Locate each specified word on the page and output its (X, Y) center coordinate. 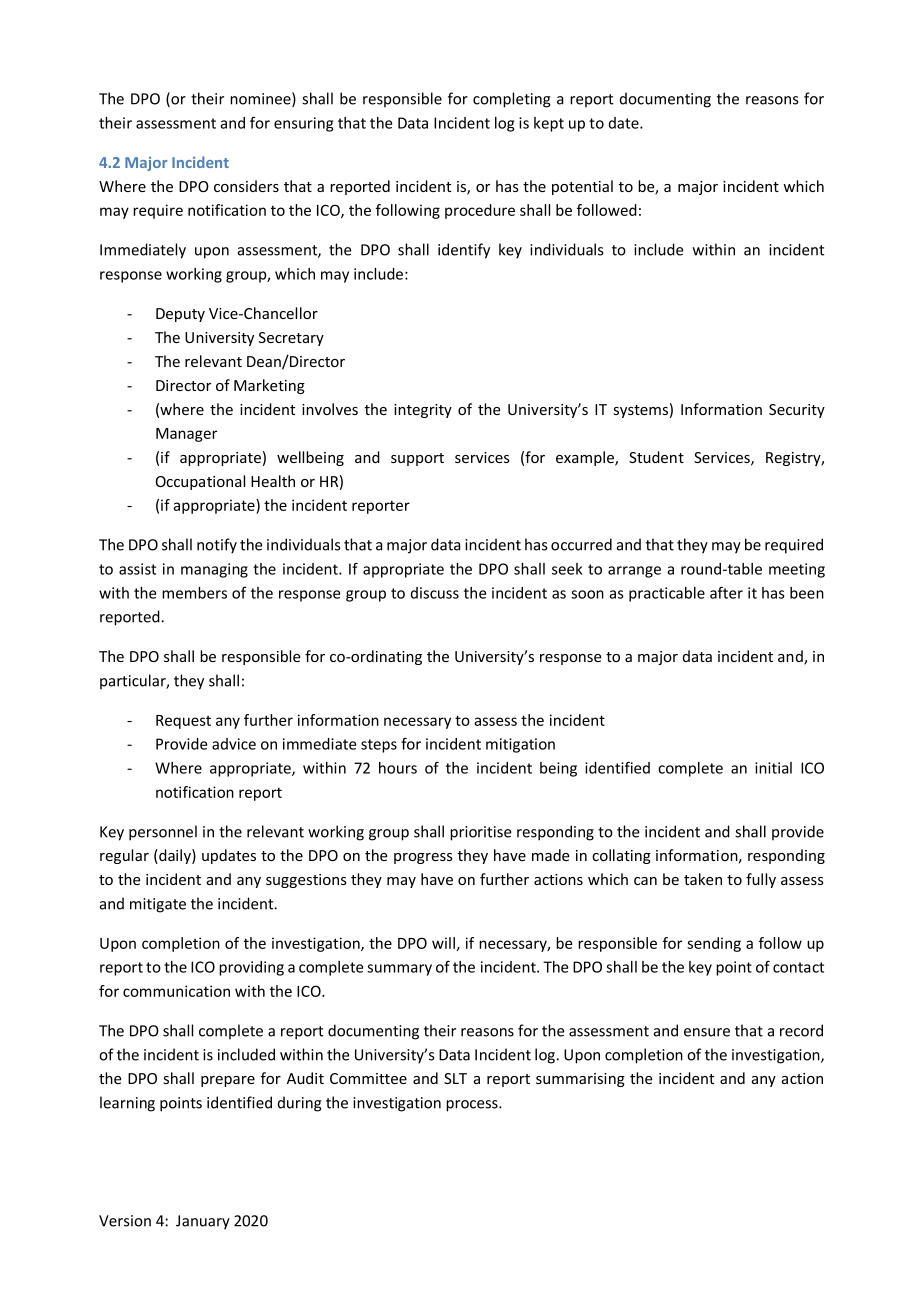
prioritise (480, 833)
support (417, 459)
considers (246, 186)
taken (703, 879)
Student (656, 457)
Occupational (200, 482)
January (203, 1222)
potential (582, 187)
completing (512, 100)
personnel (163, 833)
